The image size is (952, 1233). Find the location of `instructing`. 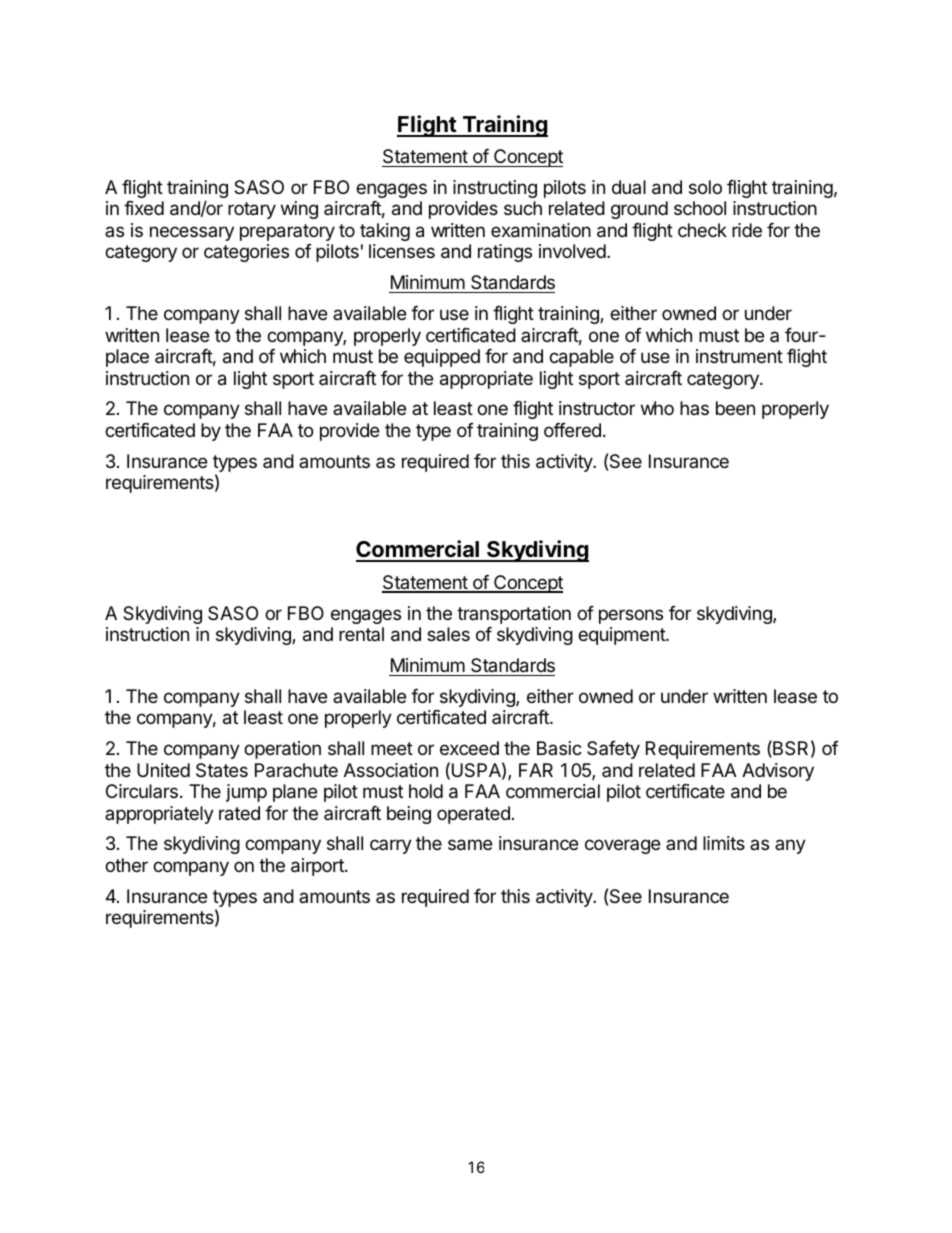

instructing is located at coordinates (495, 189).
